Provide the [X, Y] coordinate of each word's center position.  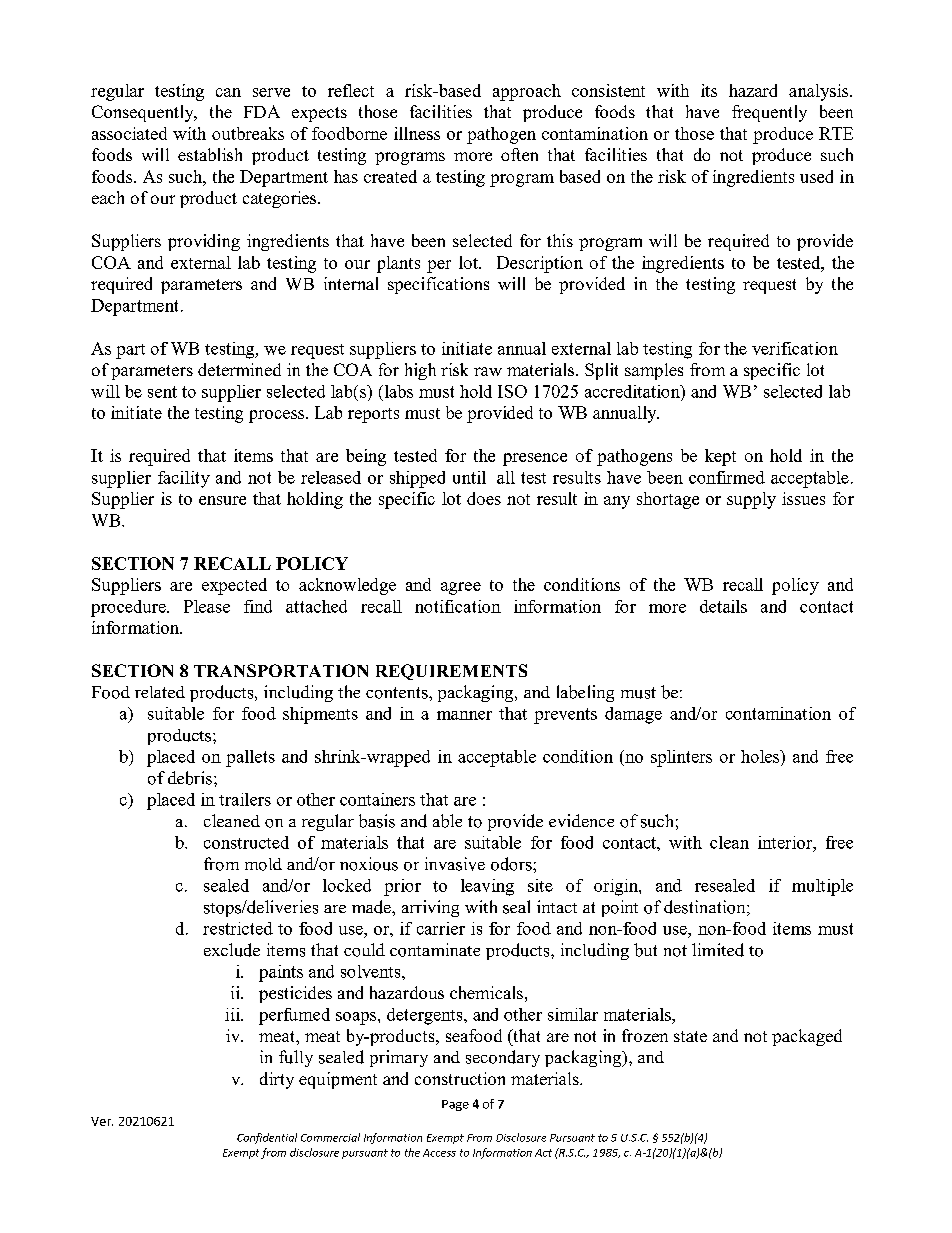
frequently [769, 113]
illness [417, 133]
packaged [807, 1037]
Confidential [267, 1138]
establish [210, 154]
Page [455, 1105]
